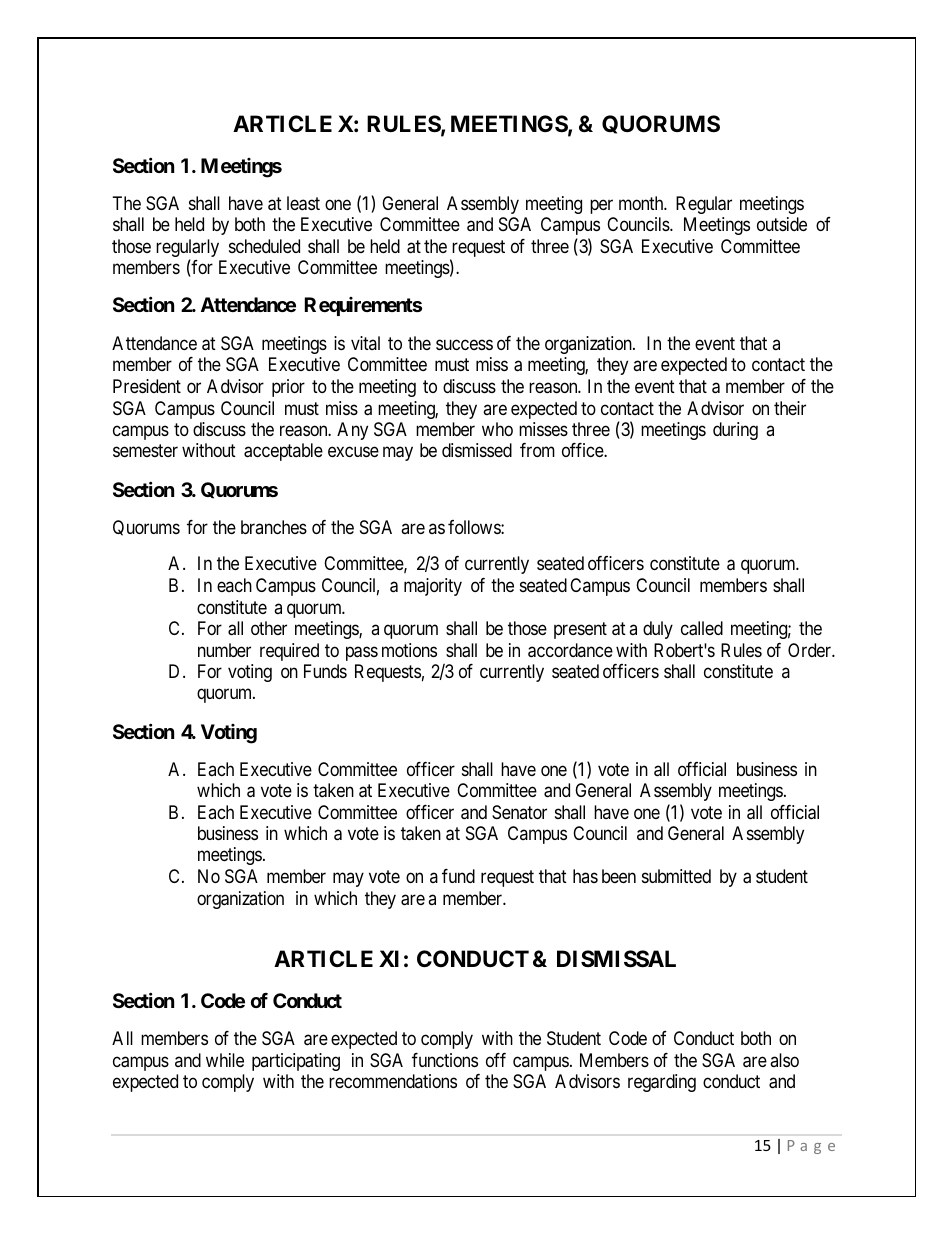  What do you see at coordinates (519, 812) in the screenshot?
I see `Senator` at bounding box center [519, 812].
